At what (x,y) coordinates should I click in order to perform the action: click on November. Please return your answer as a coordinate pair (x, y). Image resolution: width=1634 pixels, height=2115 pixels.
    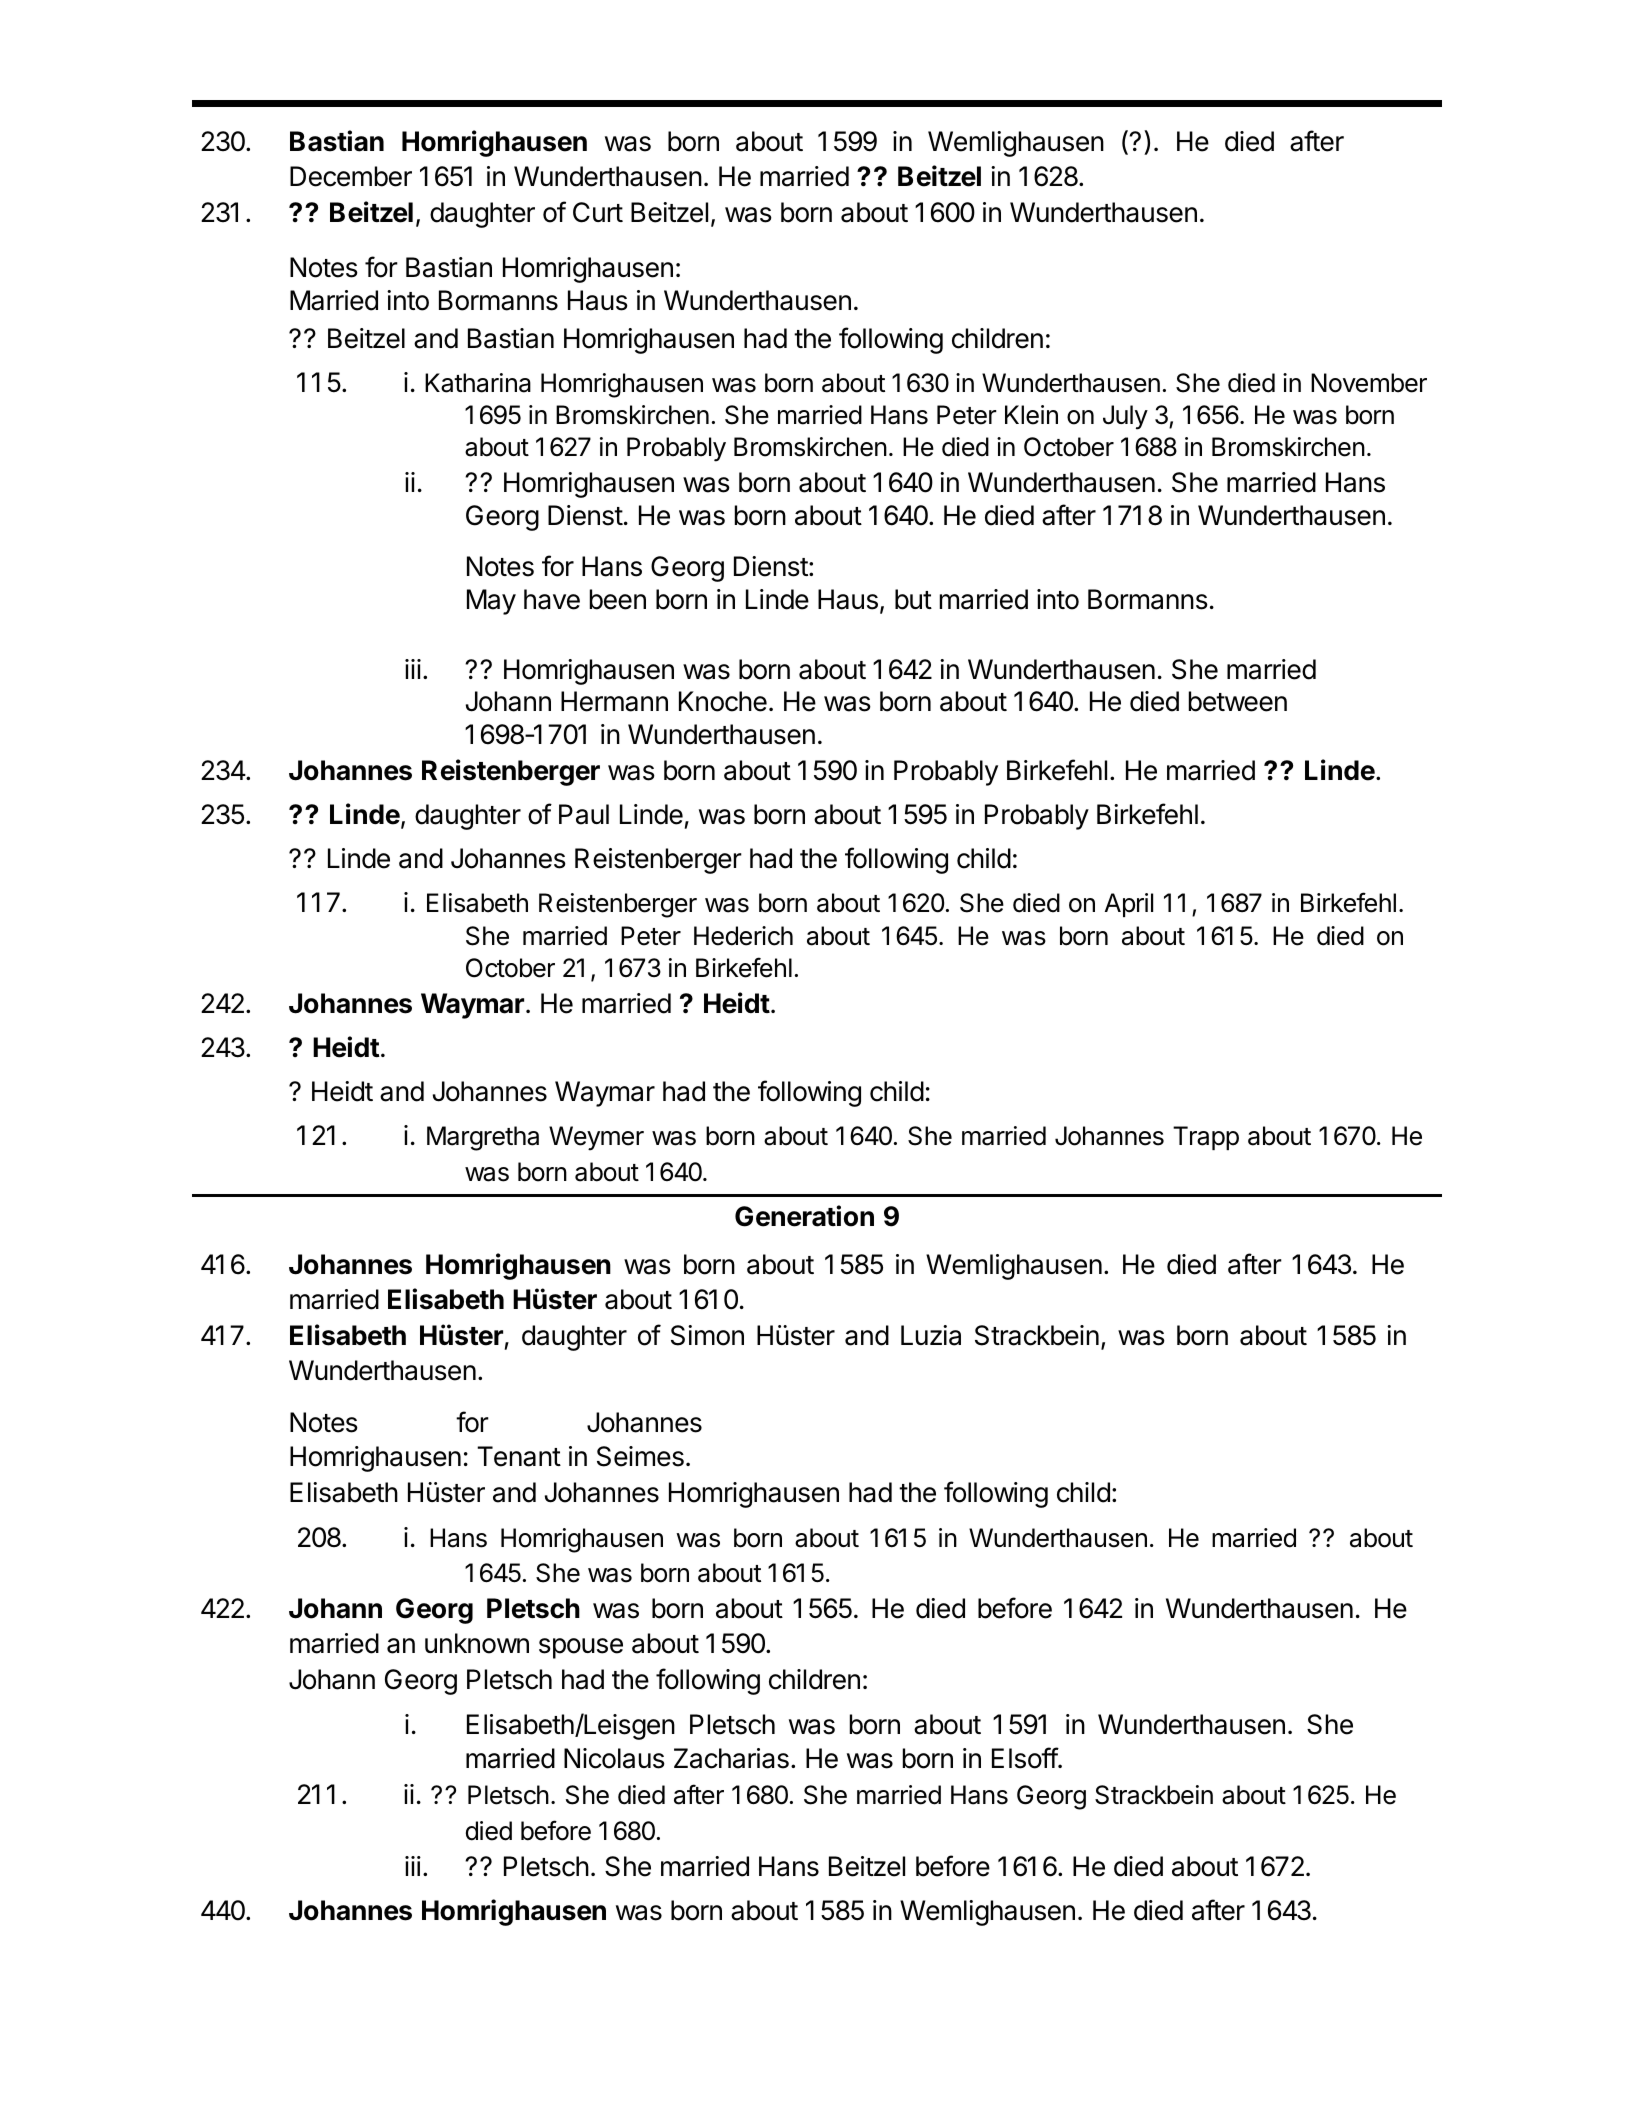
    Looking at the image, I should click on (1369, 383).
